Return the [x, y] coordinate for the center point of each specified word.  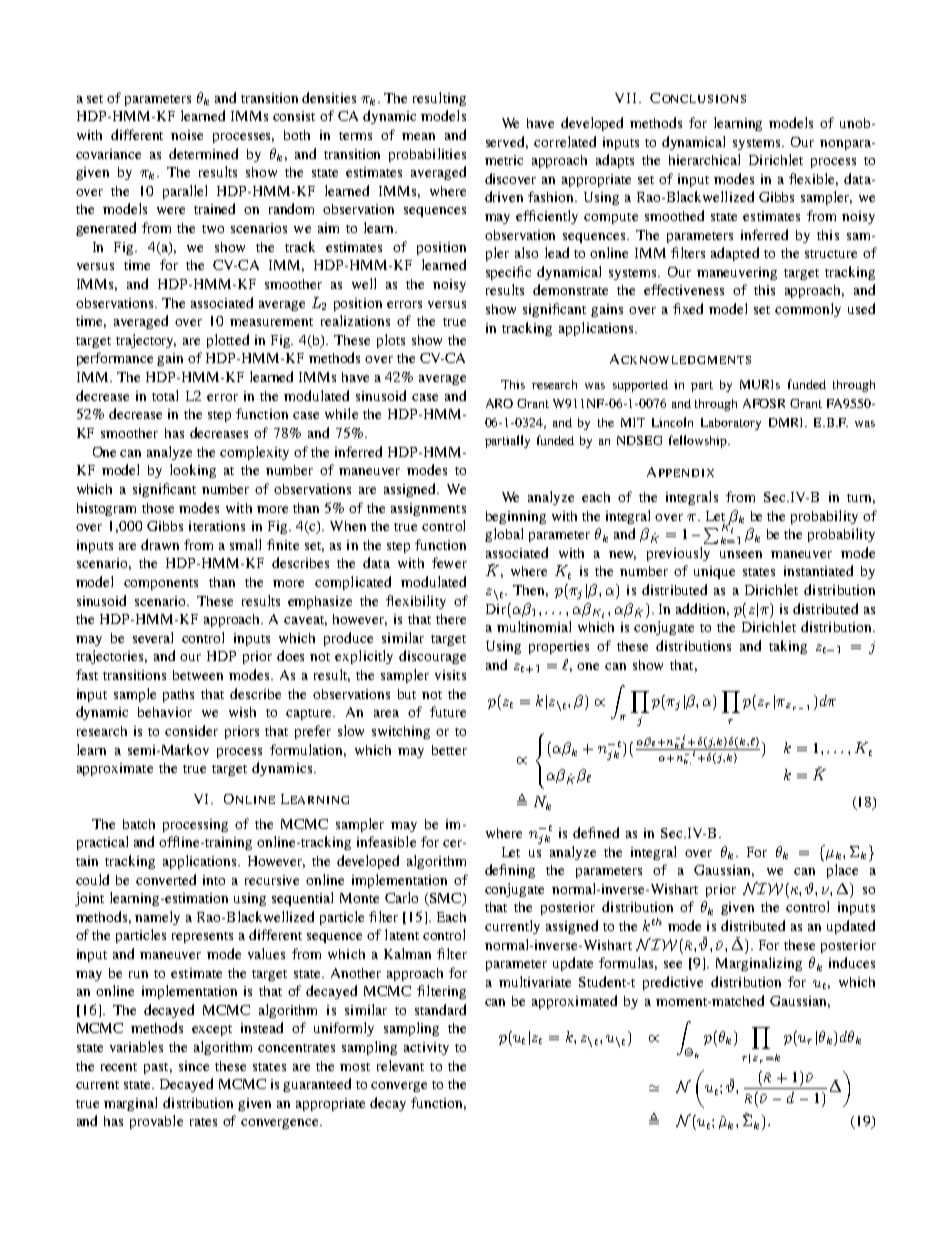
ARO [499, 403]
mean [418, 136]
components [161, 584]
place [842, 871]
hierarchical [704, 159]
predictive [673, 983]
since [194, 1066]
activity [426, 1048]
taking [788, 647]
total [165, 395]
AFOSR [764, 403]
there [451, 619]
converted [166, 879]
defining [510, 871]
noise [187, 135]
